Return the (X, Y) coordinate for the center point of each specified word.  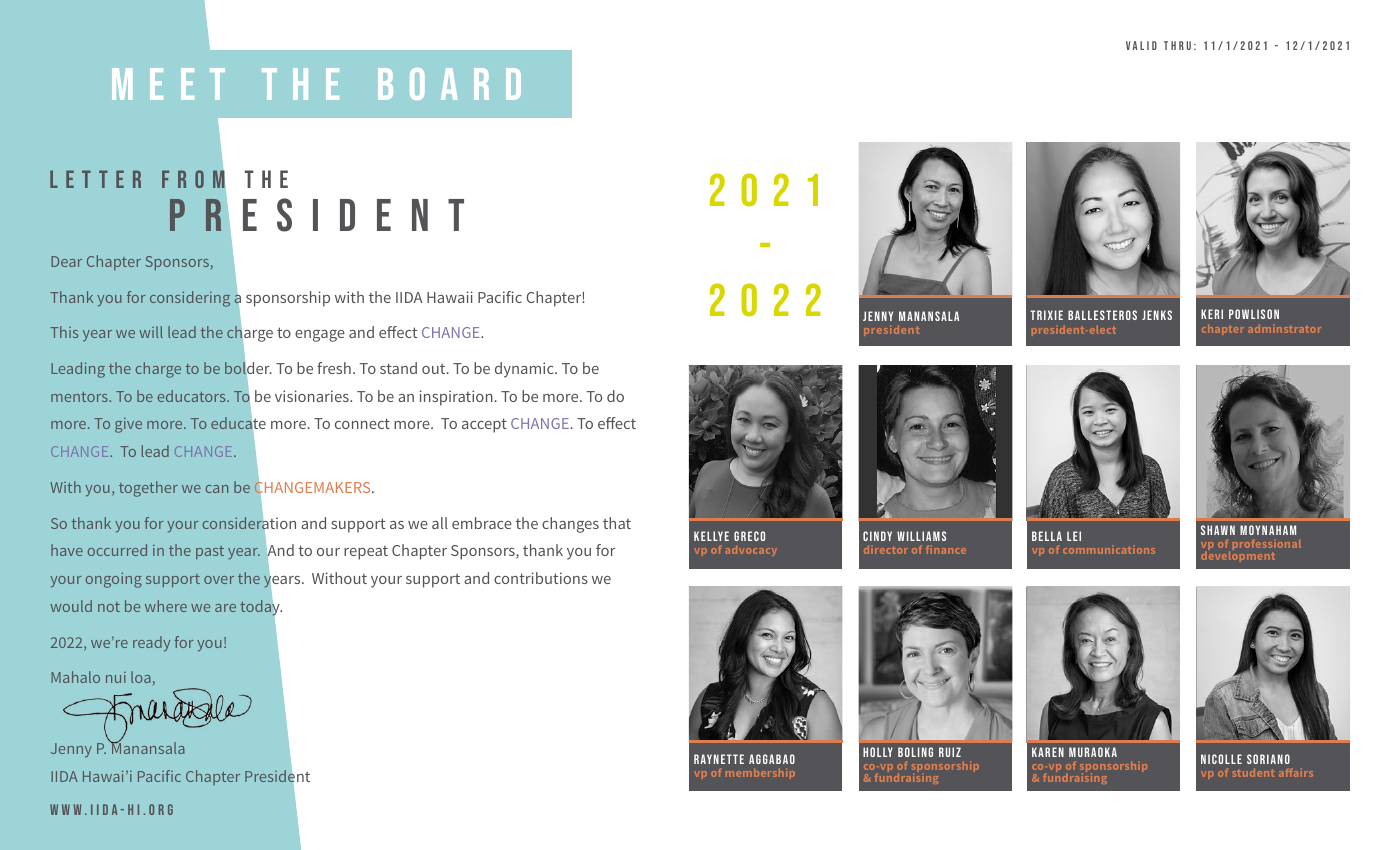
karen (1048, 752)
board (449, 84)
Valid (1141, 45)
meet (168, 84)
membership (760, 773)
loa (141, 677)
